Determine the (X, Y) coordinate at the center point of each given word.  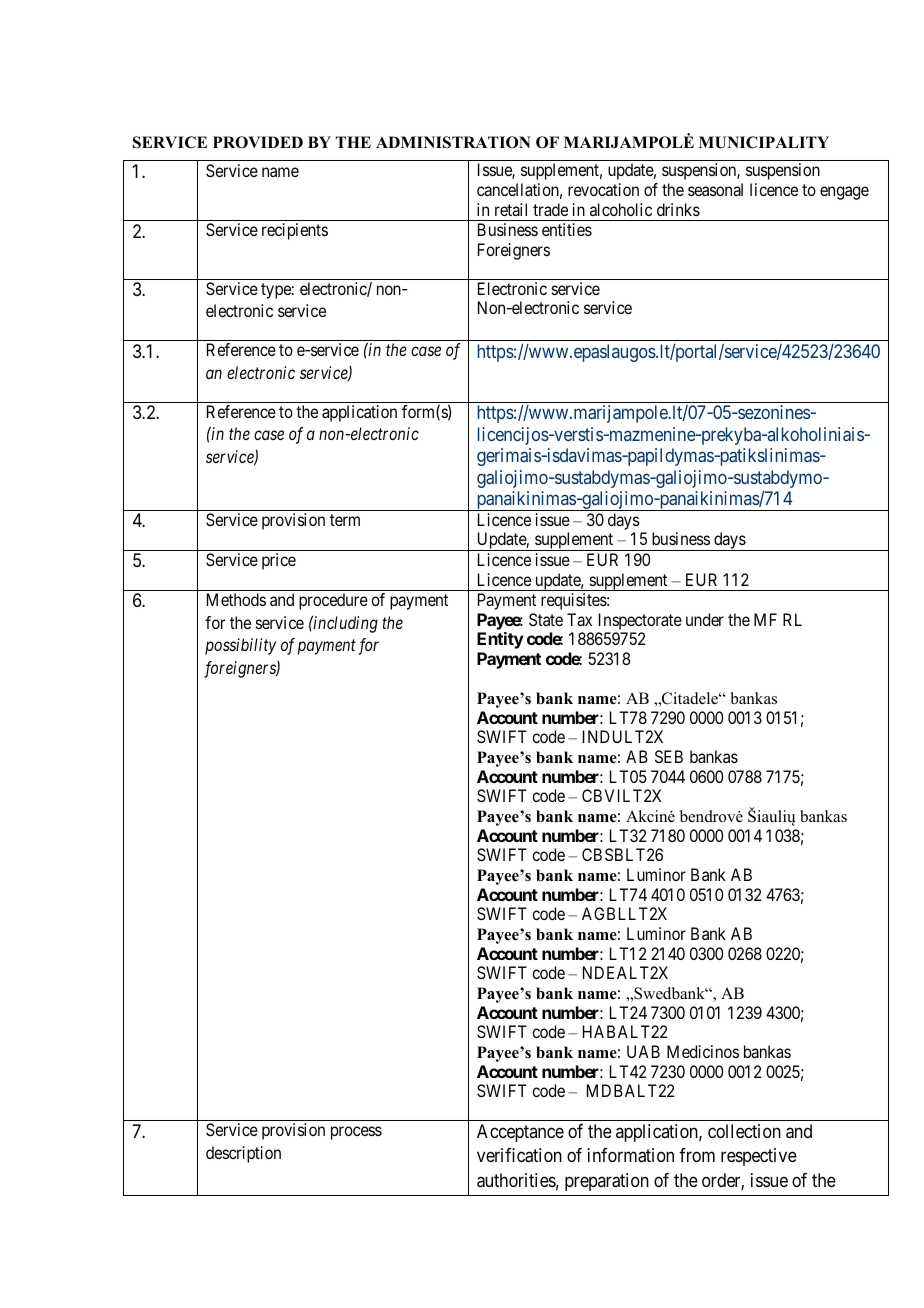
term (345, 520)
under (705, 619)
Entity (500, 640)
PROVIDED (258, 142)
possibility (240, 646)
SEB (669, 756)
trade (550, 209)
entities (567, 229)
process (356, 1133)
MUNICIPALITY (764, 142)
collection (744, 1131)
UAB (643, 1051)
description (243, 1154)
